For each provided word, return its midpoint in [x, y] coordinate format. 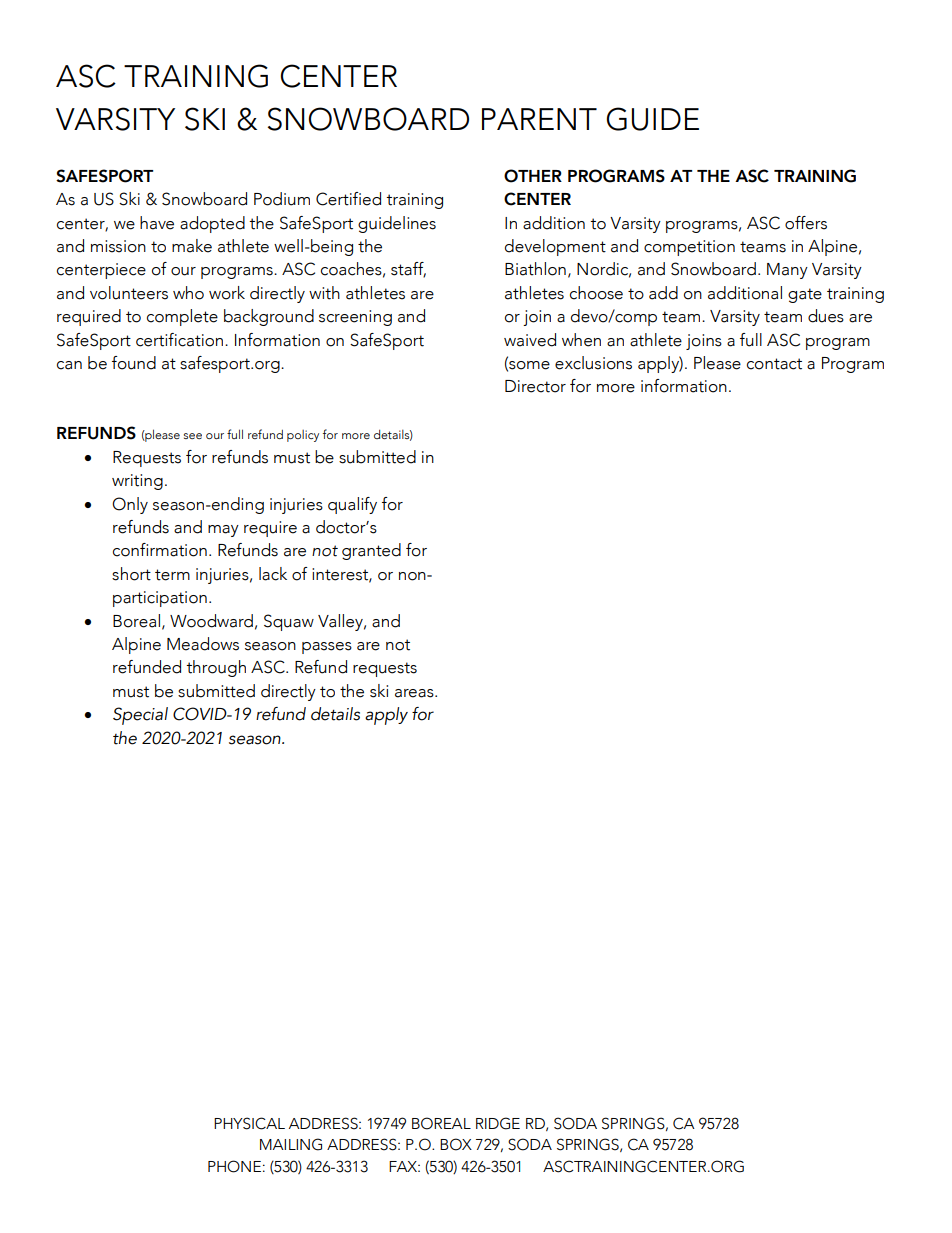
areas [415, 693]
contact [774, 364]
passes [327, 648]
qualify [352, 505]
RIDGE [498, 1123]
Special [140, 716]
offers [806, 223]
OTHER [533, 176]
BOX [456, 1144]
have [157, 223]
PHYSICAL [249, 1123]
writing [137, 482]
